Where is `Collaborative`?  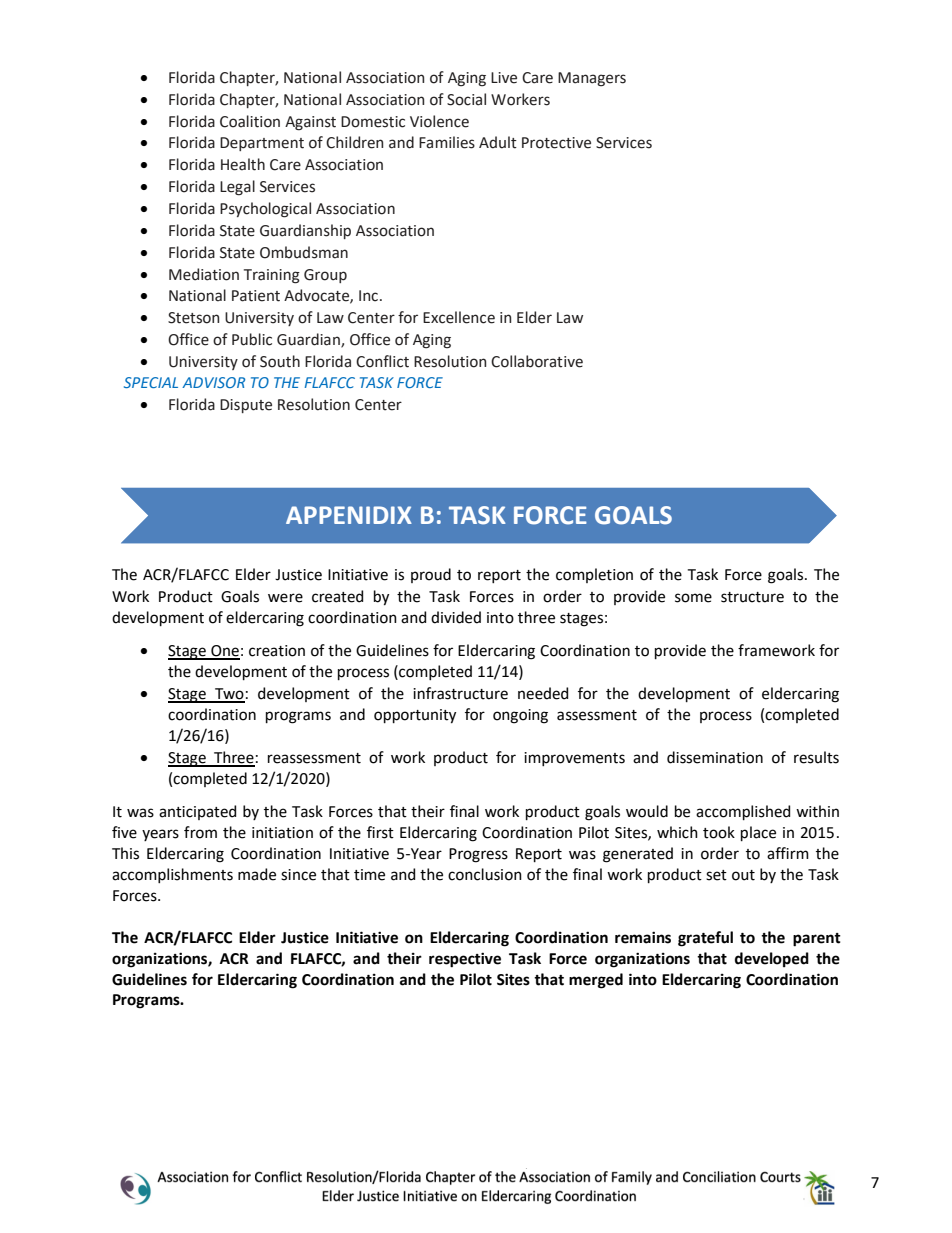
Collaborative is located at coordinates (537, 361).
